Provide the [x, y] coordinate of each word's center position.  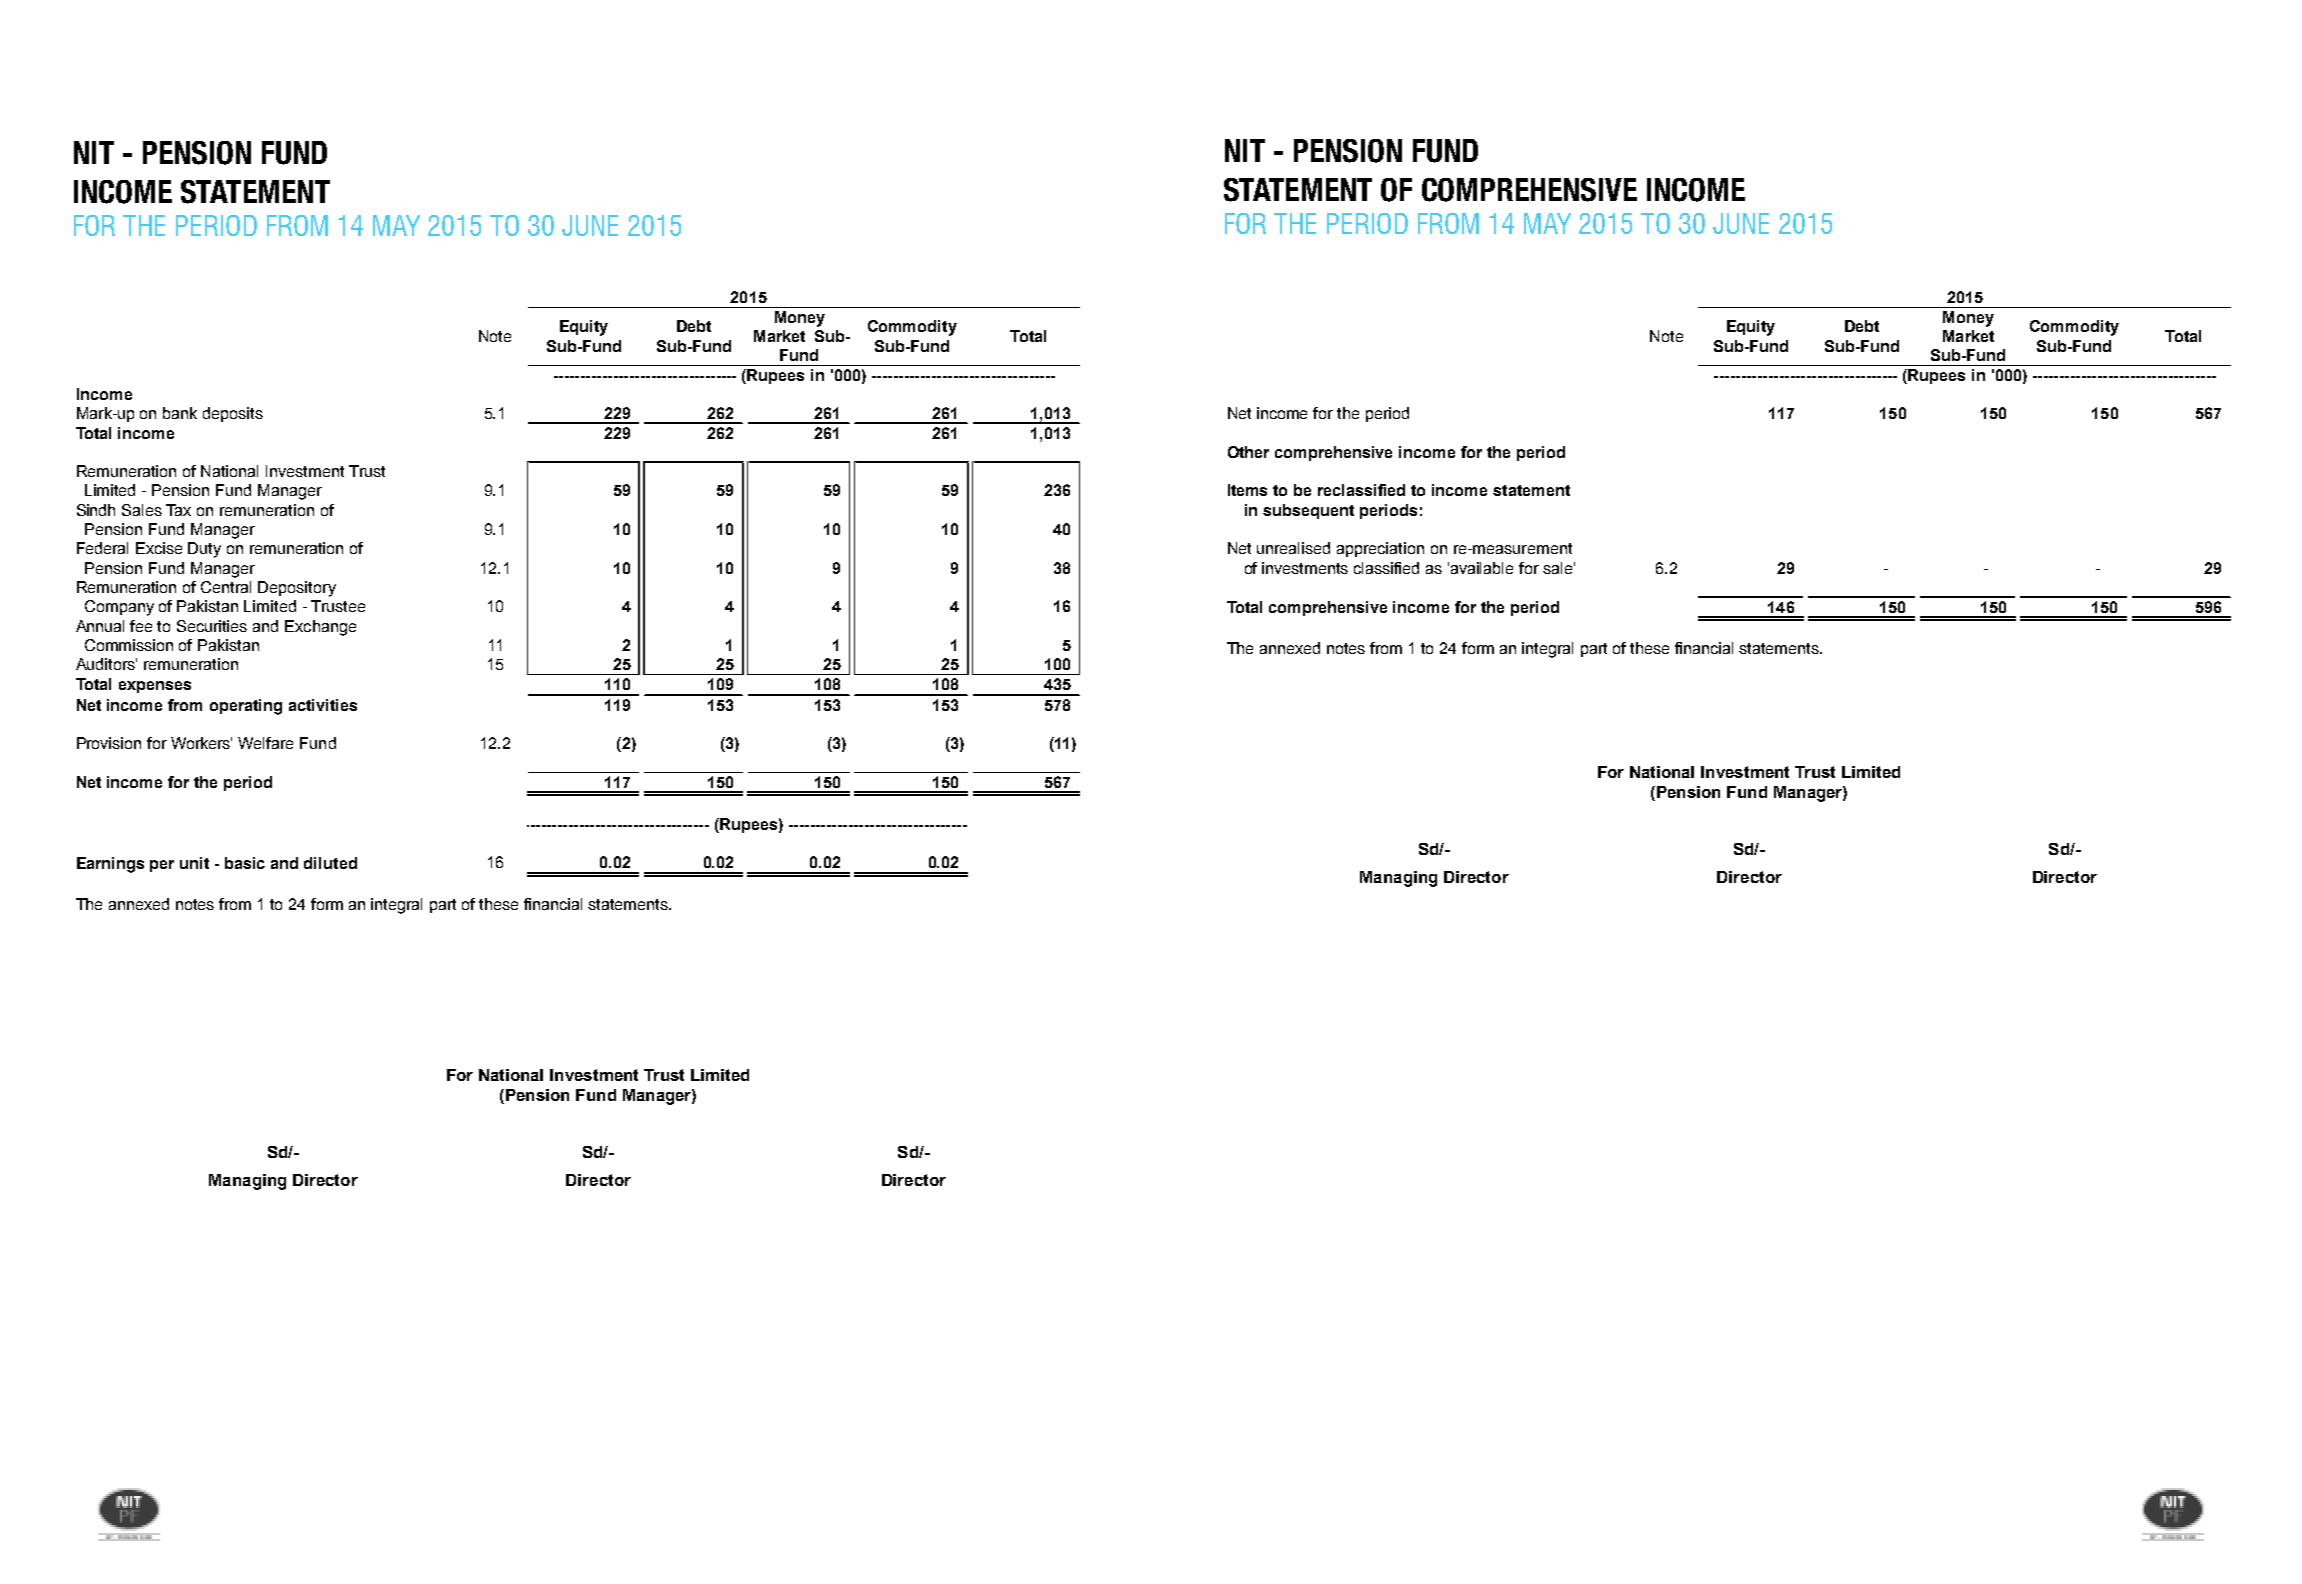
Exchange [320, 628]
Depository [297, 589]
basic [245, 863]
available [1482, 568]
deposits [233, 414]
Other [1248, 452]
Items [1247, 490]
